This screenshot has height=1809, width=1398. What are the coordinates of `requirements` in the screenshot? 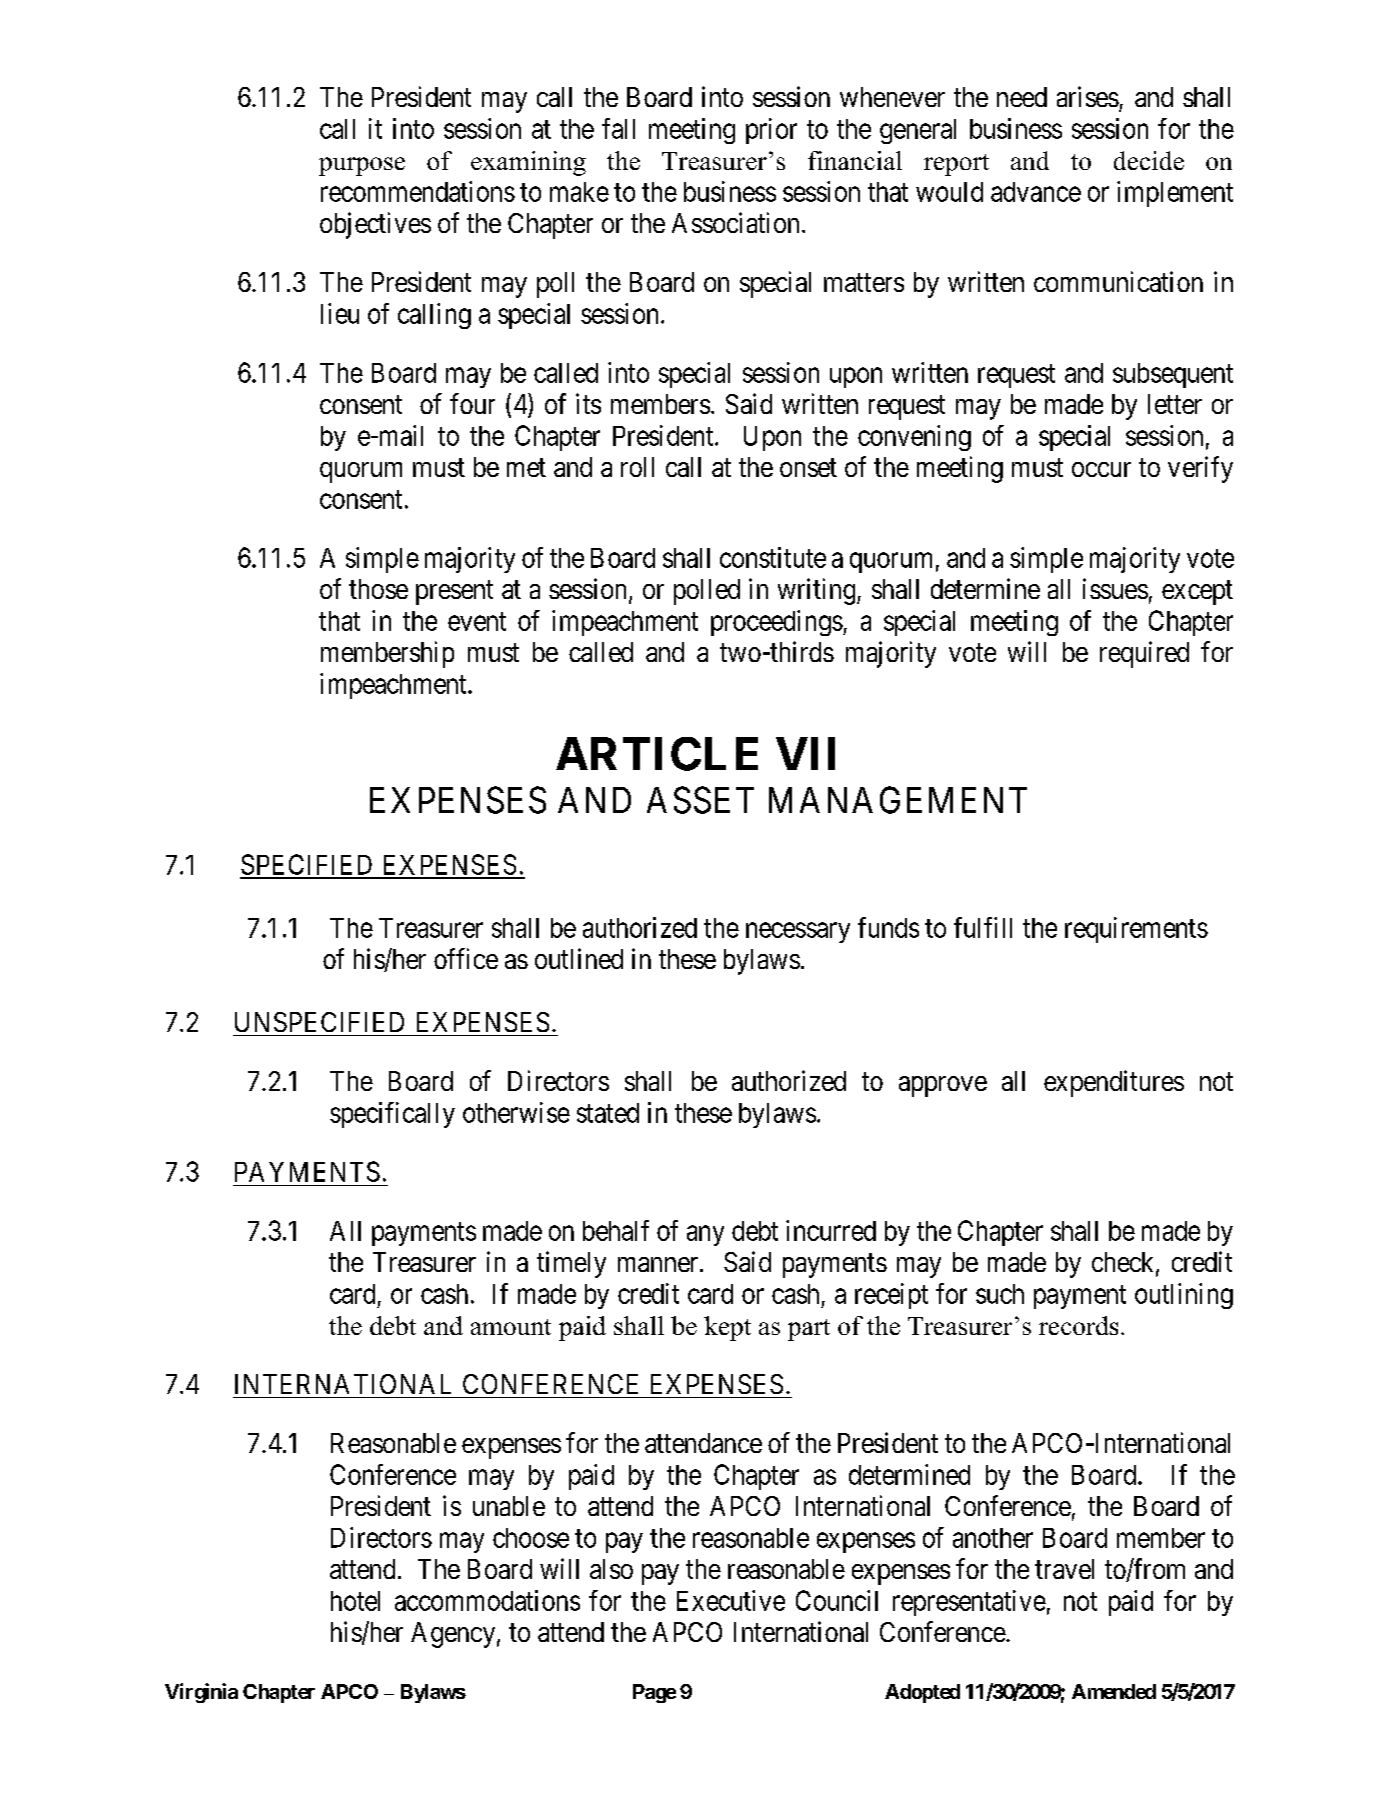 It's located at (1136, 930).
